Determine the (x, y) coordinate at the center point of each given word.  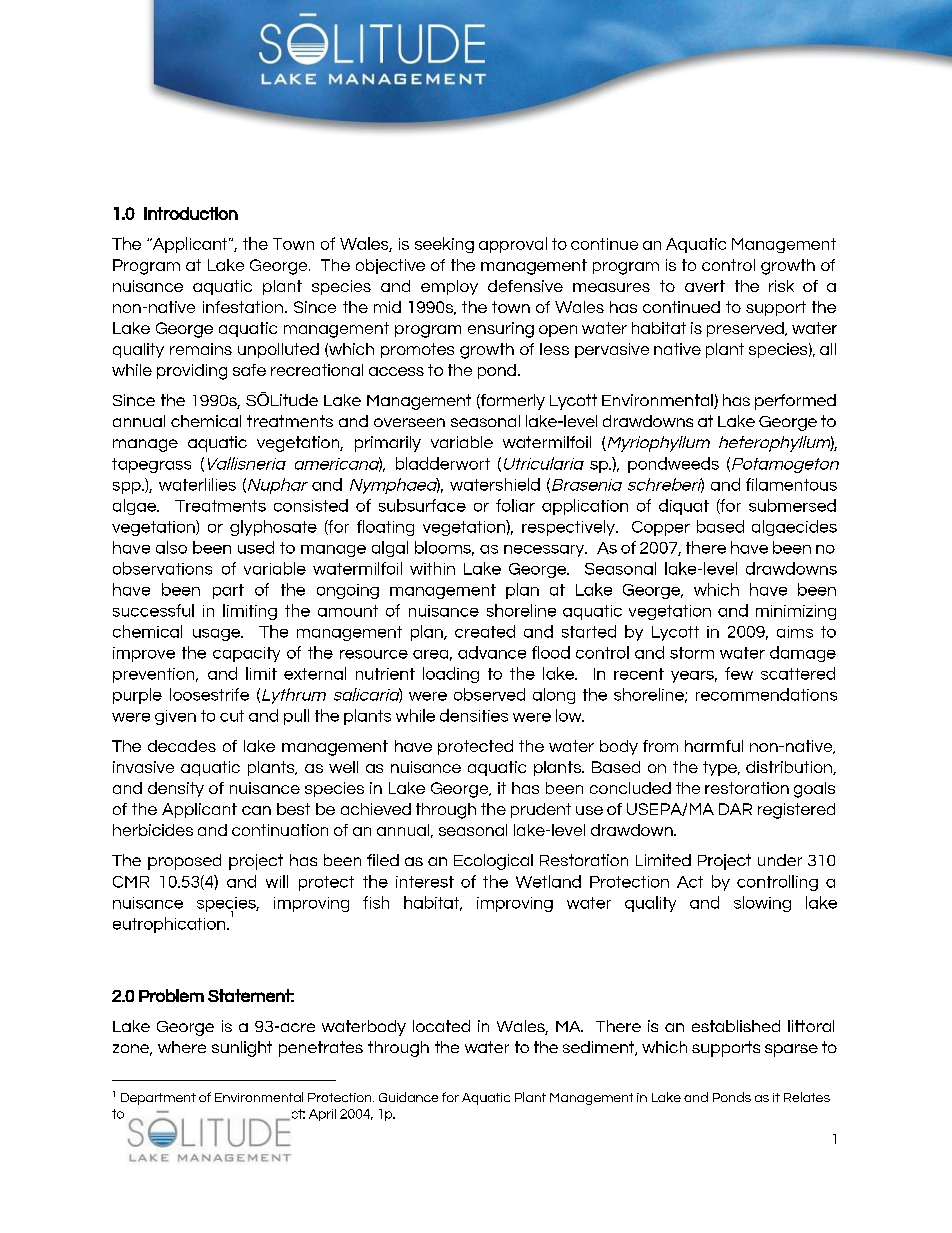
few (739, 673)
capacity (246, 654)
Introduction (191, 213)
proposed (184, 862)
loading (451, 675)
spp (128, 488)
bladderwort (443, 463)
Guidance (408, 1097)
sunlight (242, 1049)
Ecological (493, 862)
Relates (807, 1097)
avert (705, 286)
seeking (444, 245)
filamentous (791, 484)
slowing (762, 904)
